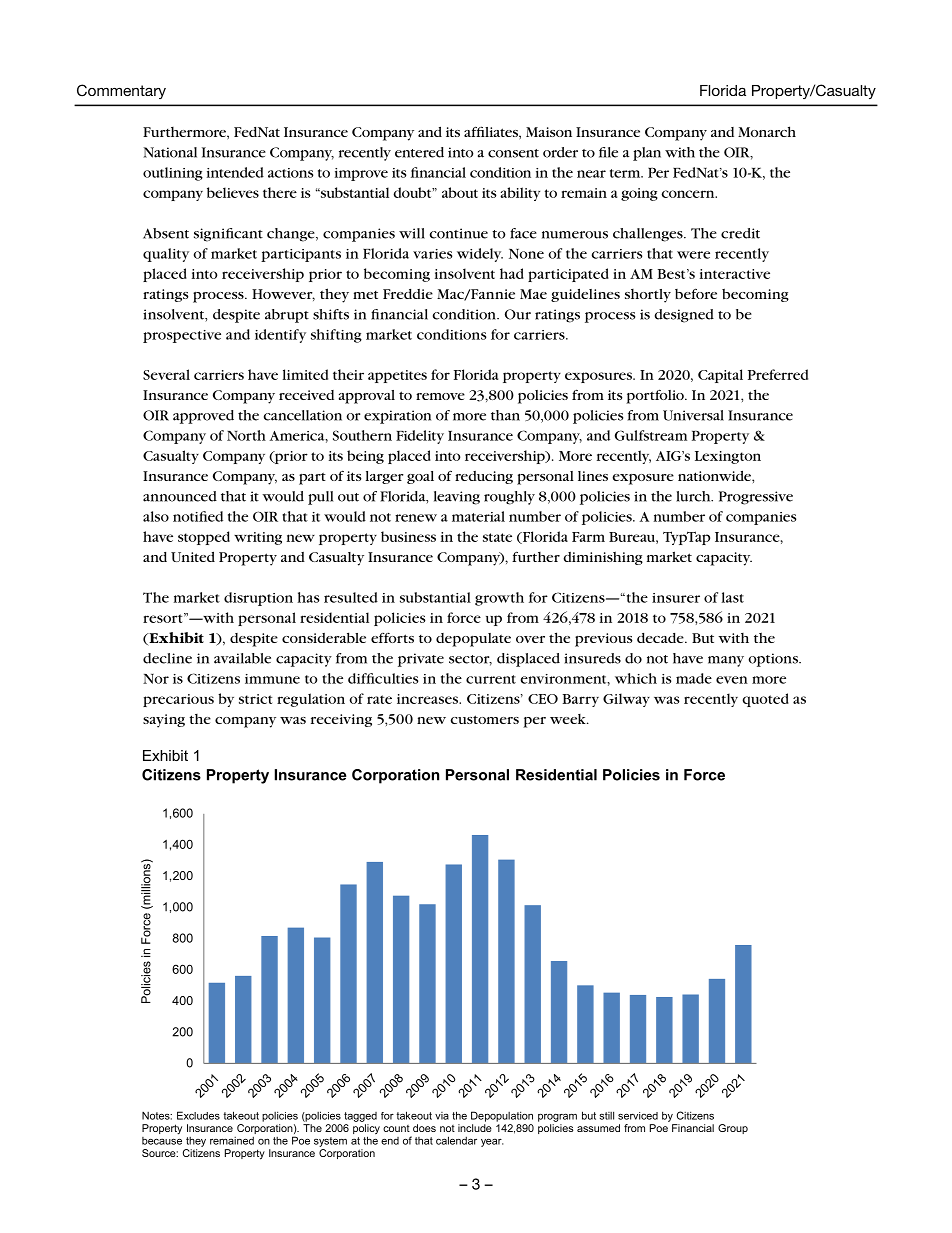  I want to click on depopulate, so click(473, 640).
